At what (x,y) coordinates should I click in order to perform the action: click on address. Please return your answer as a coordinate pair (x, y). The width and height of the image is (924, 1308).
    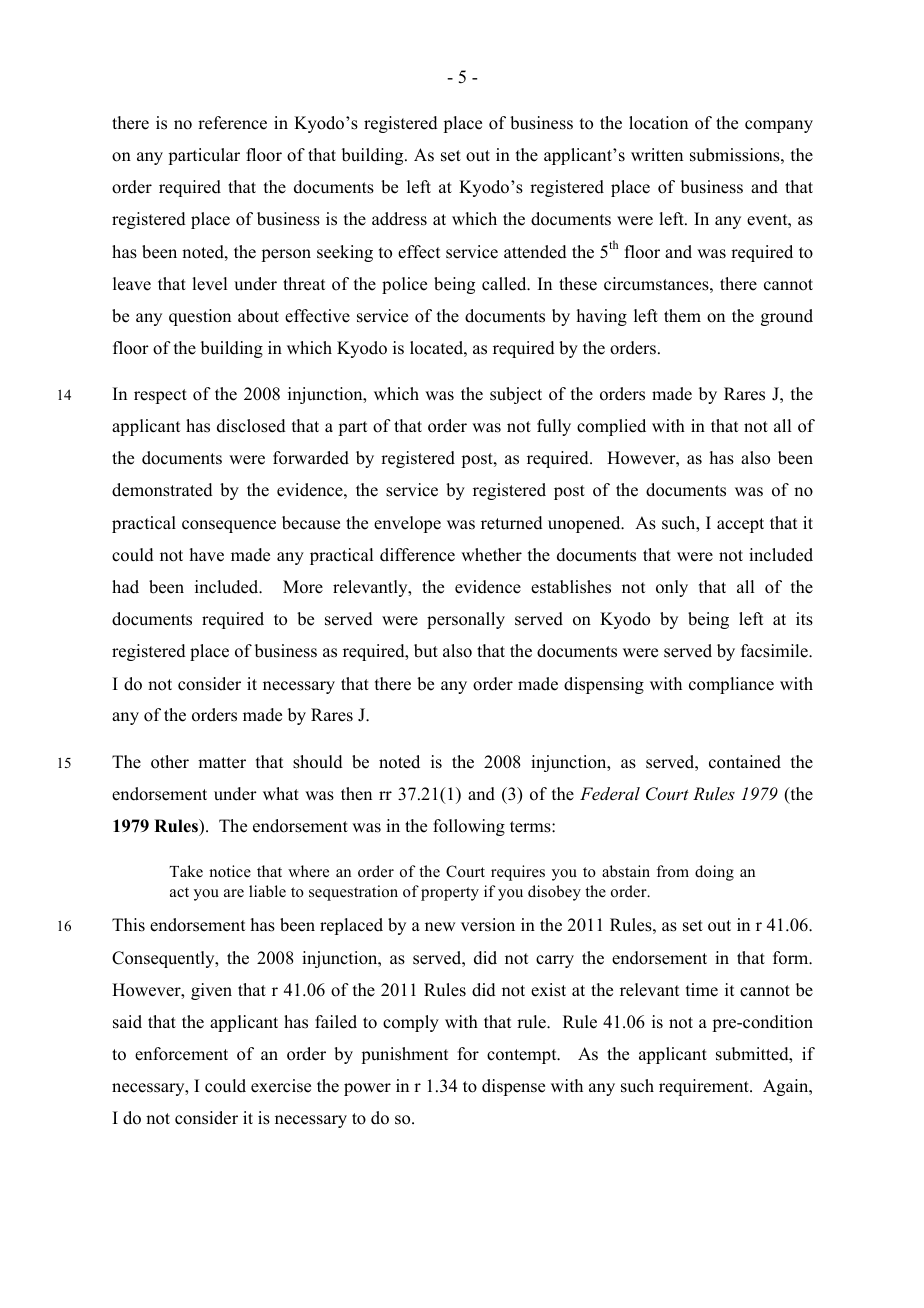
    Looking at the image, I should click on (399, 219).
